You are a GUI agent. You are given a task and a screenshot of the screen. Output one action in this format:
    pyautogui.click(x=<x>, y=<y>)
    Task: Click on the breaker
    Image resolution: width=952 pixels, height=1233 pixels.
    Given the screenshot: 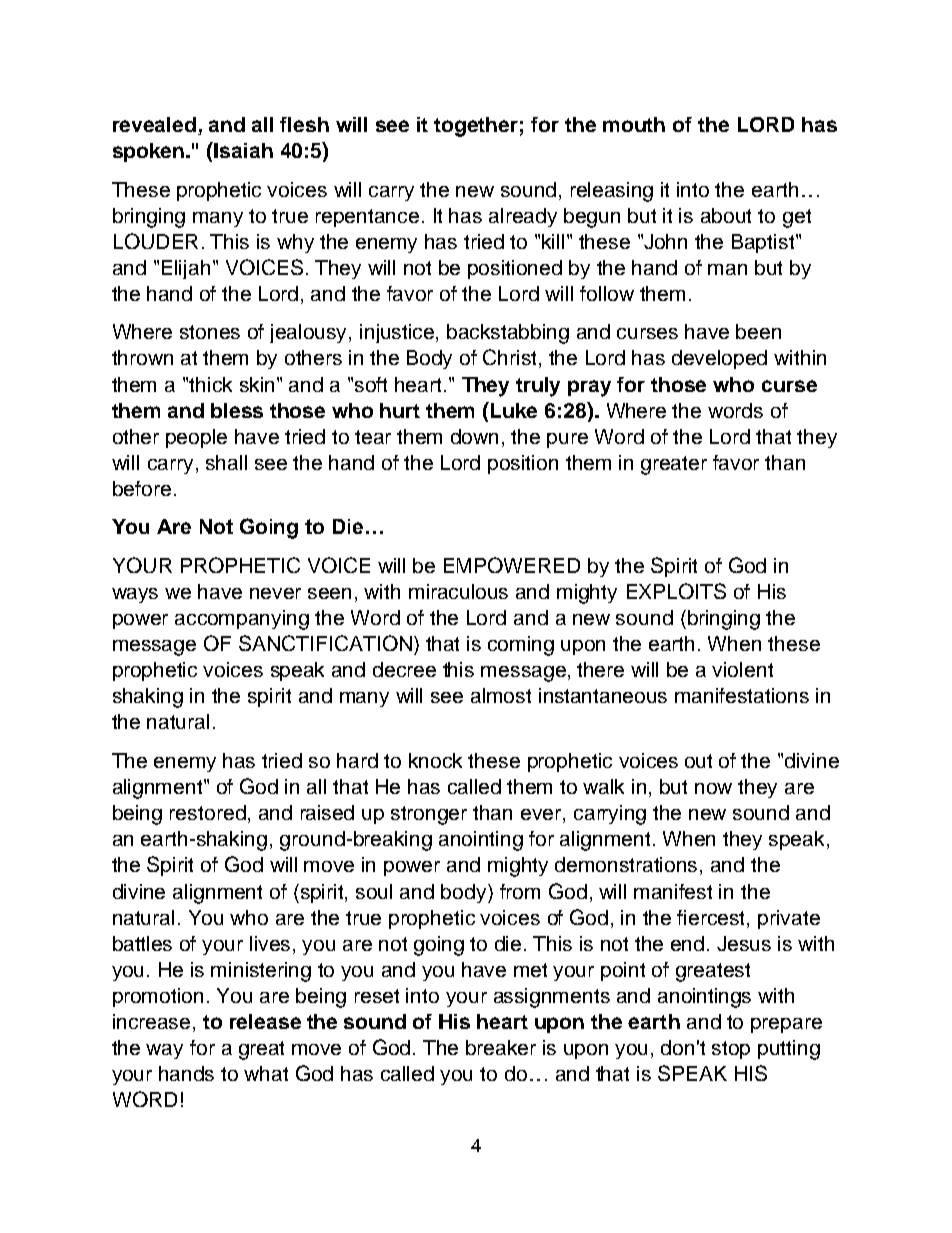 What is the action you would take?
    pyautogui.click(x=501, y=1047)
